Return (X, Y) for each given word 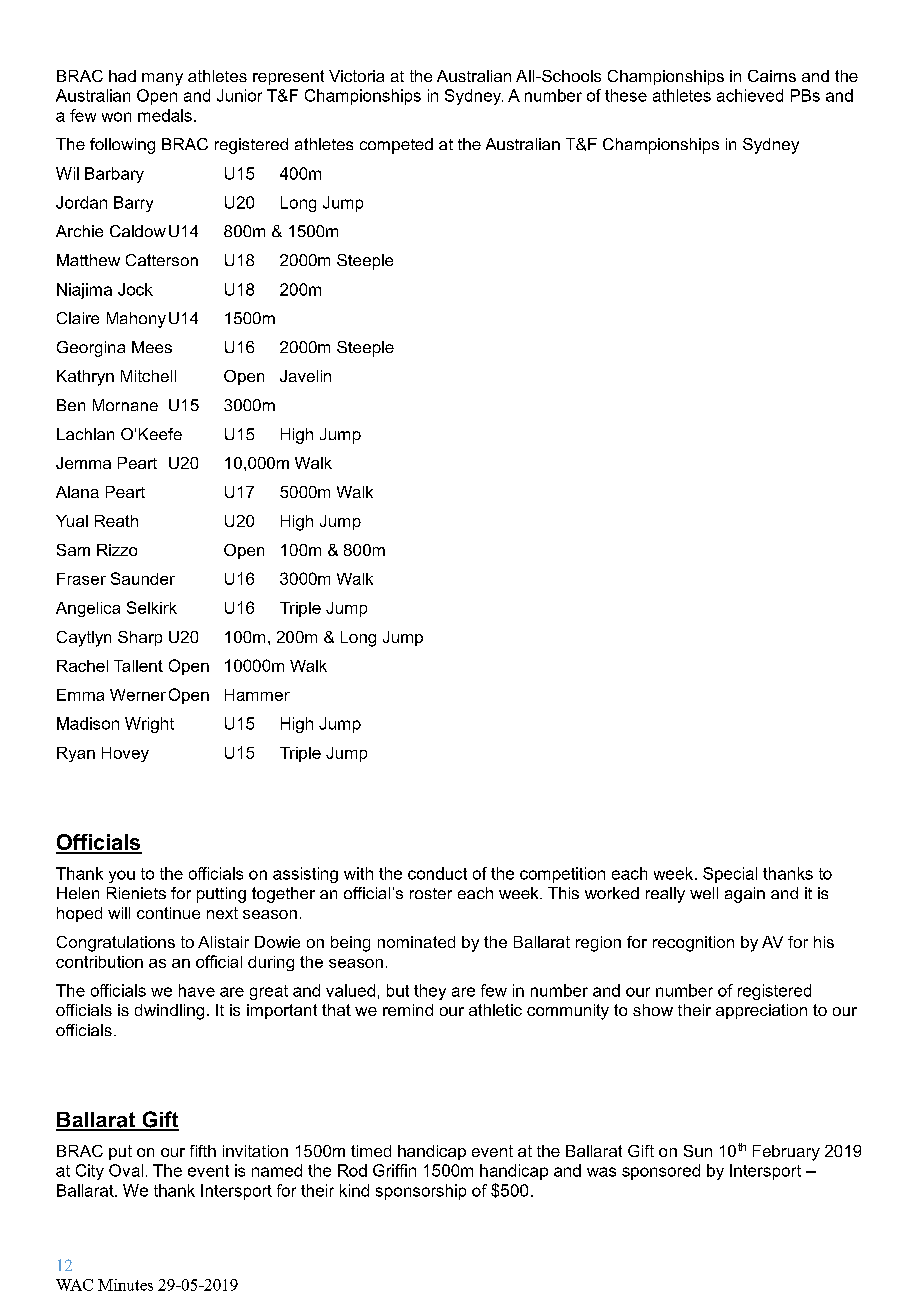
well (704, 893)
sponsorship (421, 1192)
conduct (437, 873)
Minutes (125, 1285)
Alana (77, 492)
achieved (750, 95)
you (122, 876)
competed (396, 146)
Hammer (257, 695)
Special (730, 875)
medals (165, 115)
